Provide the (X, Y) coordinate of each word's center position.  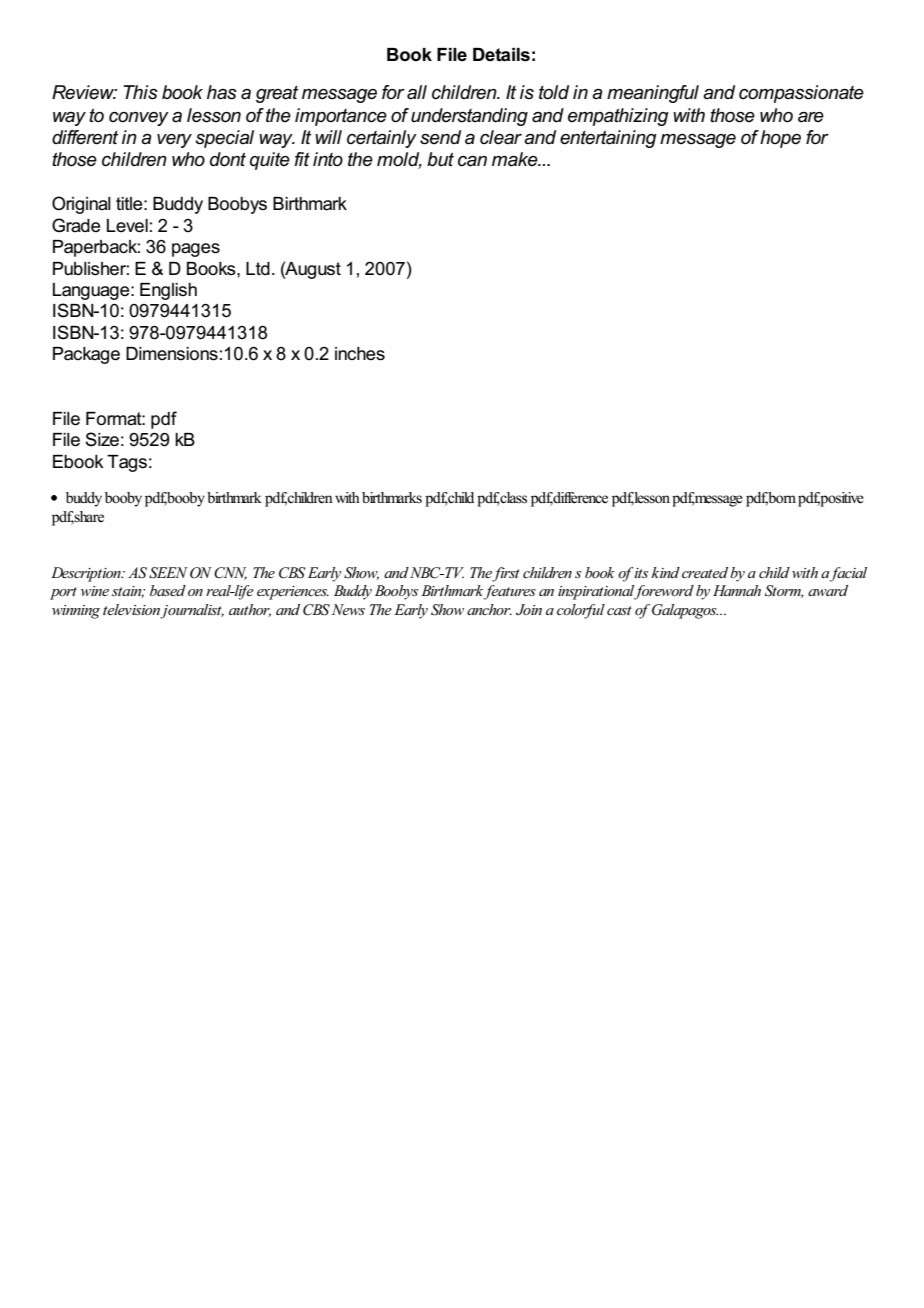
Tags (127, 463)
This (140, 92)
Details (501, 55)
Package (86, 355)
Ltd (258, 268)
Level (127, 226)
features (510, 592)
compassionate (801, 94)
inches (360, 354)
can (472, 161)
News (348, 609)
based (168, 590)
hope (780, 139)
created (705, 572)
